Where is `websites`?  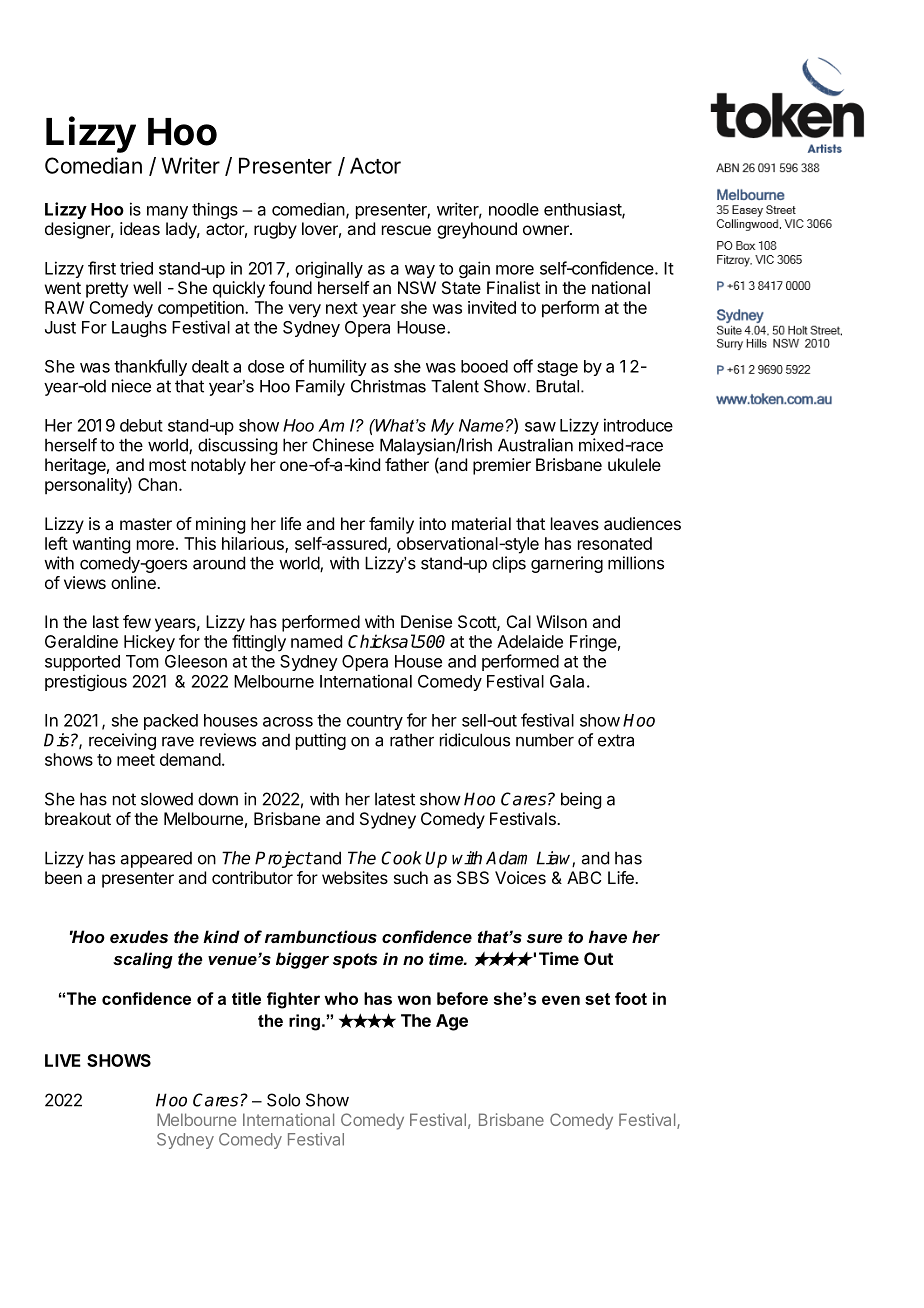
websites is located at coordinates (355, 877).
